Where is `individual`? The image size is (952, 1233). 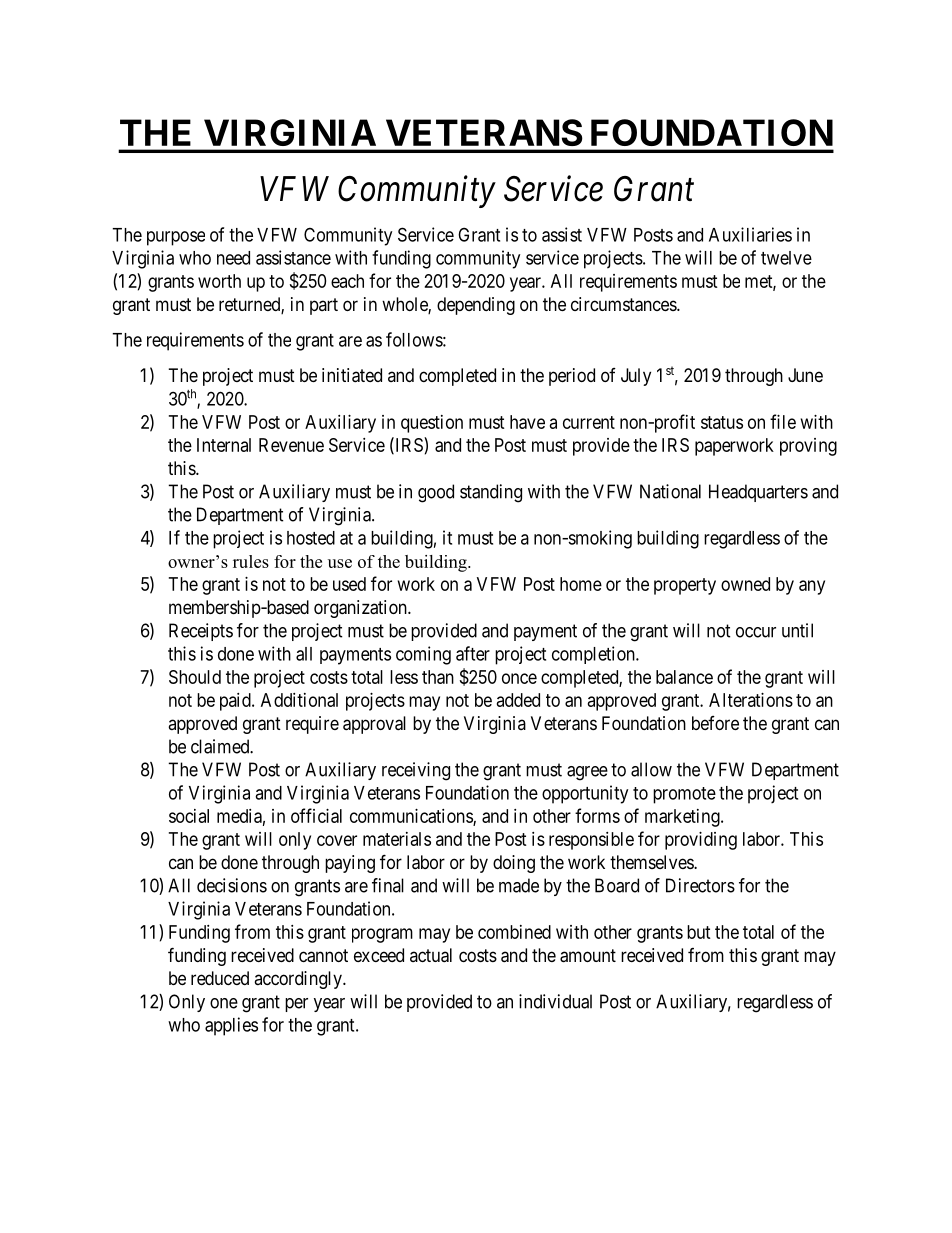
individual is located at coordinates (555, 1001).
